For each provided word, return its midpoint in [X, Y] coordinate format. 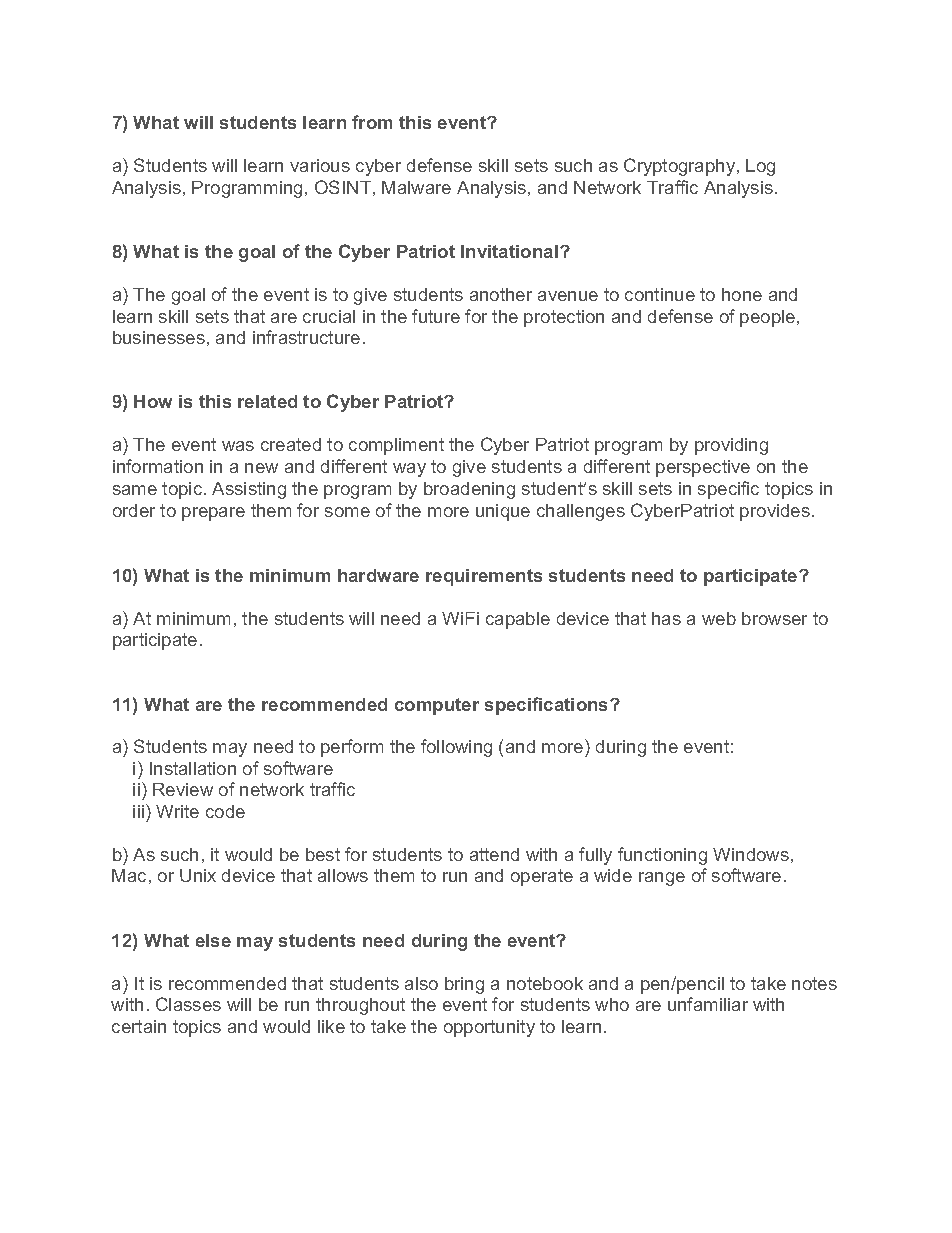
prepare [213, 514]
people [769, 318]
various [320, 165]
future [436, 316]
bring [464, 985]
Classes [188, 1004]
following [456, 748]
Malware [416, 187]
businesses [159, 337]
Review [183, 789]
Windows [751, 854]
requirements [484, 577]
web [719, 618]
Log [760, 167]
